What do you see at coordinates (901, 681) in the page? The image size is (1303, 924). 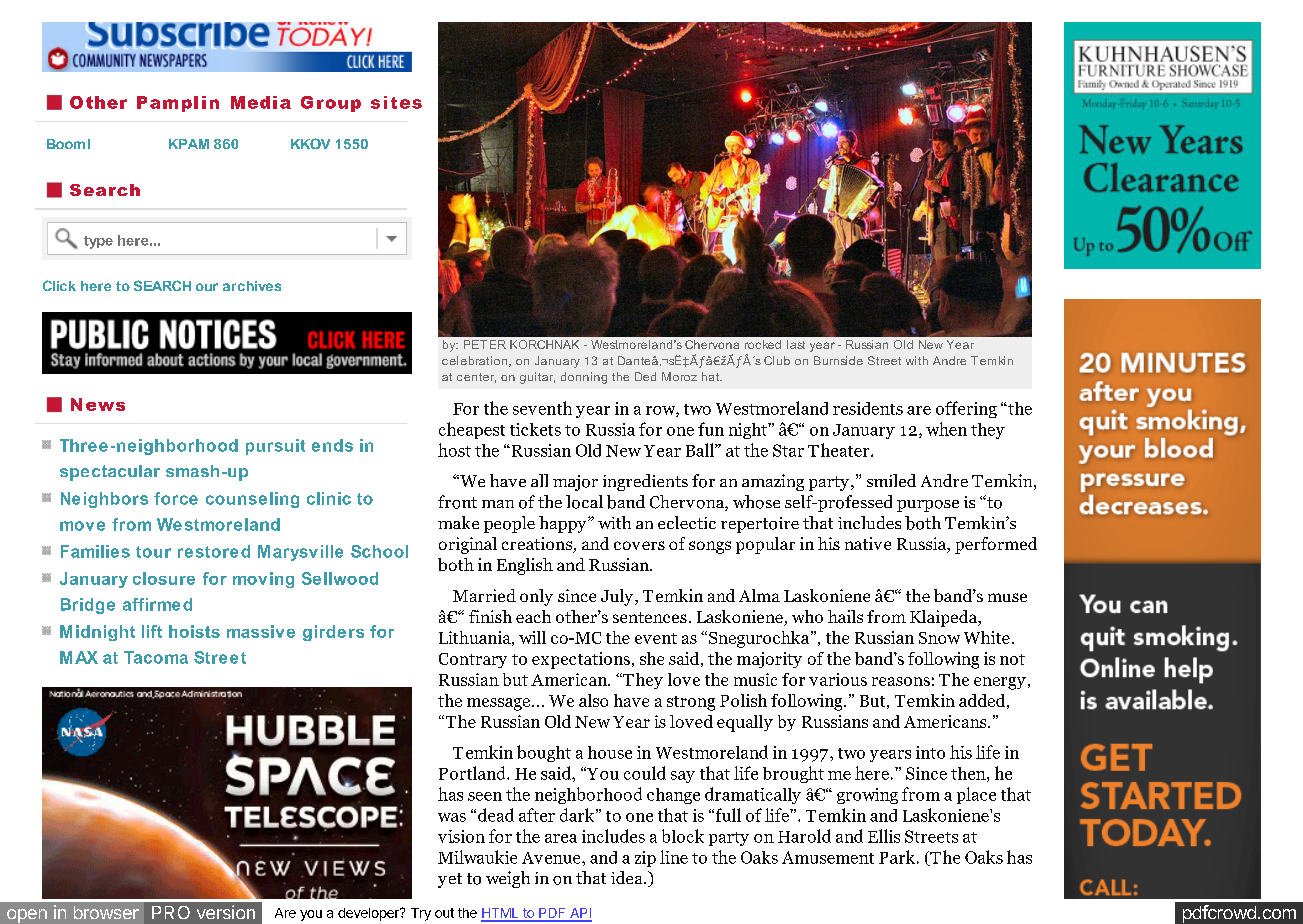 I see `reasons` at bounding box center [901, 681].
